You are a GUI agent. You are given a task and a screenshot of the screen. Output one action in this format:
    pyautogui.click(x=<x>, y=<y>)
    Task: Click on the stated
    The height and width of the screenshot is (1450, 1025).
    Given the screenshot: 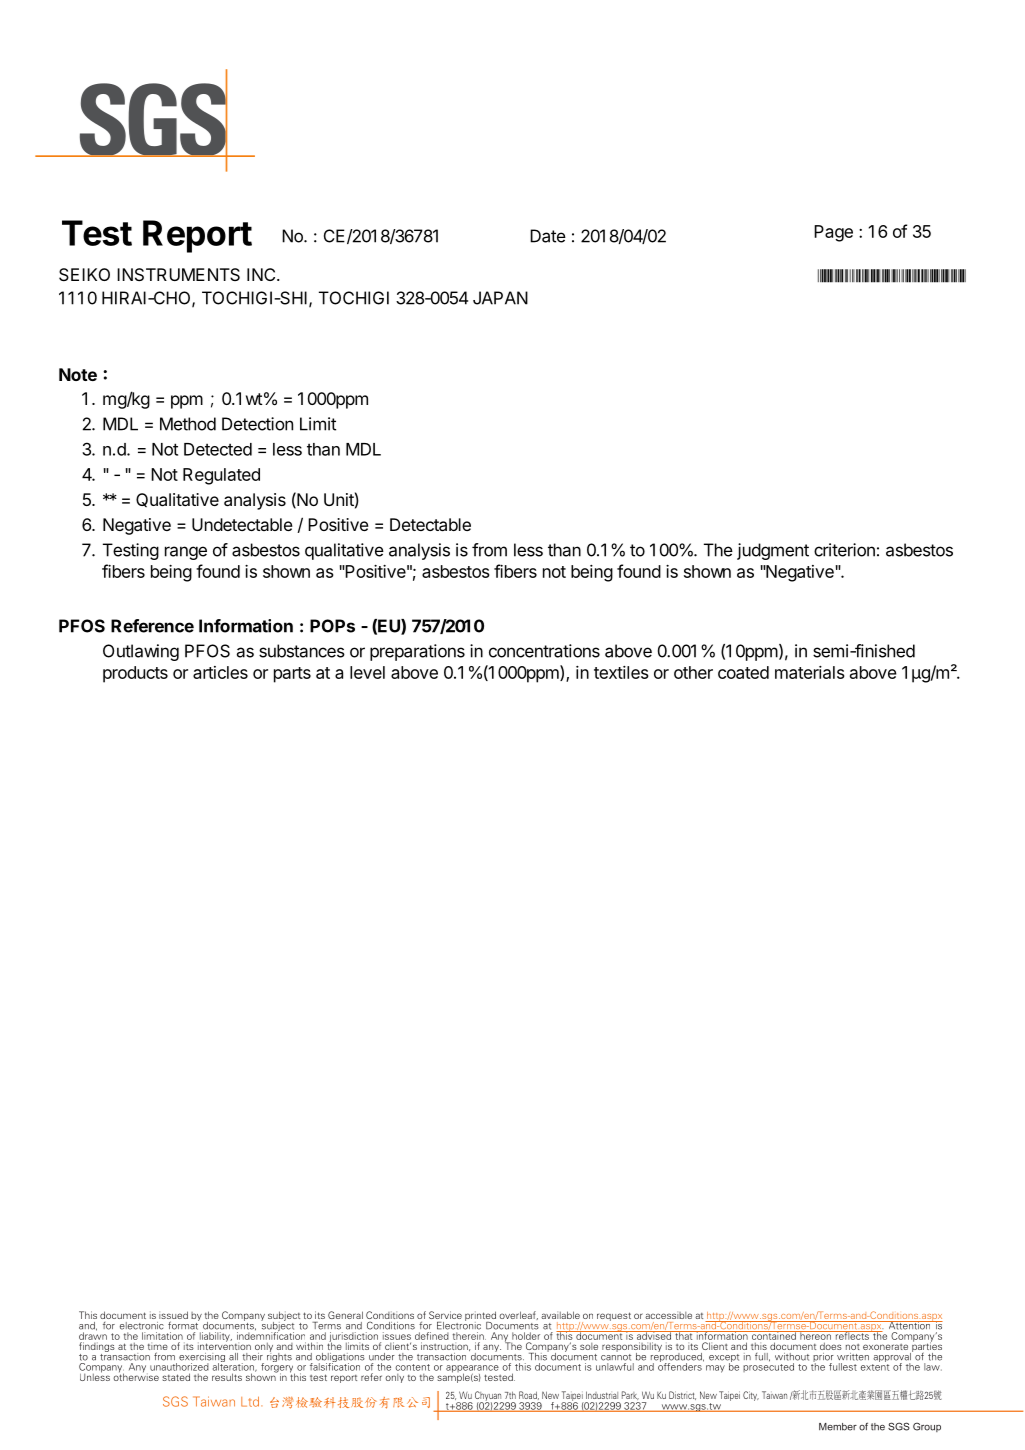 What is the action you would take?
    pyautogui.click(x=176, y=1377)
